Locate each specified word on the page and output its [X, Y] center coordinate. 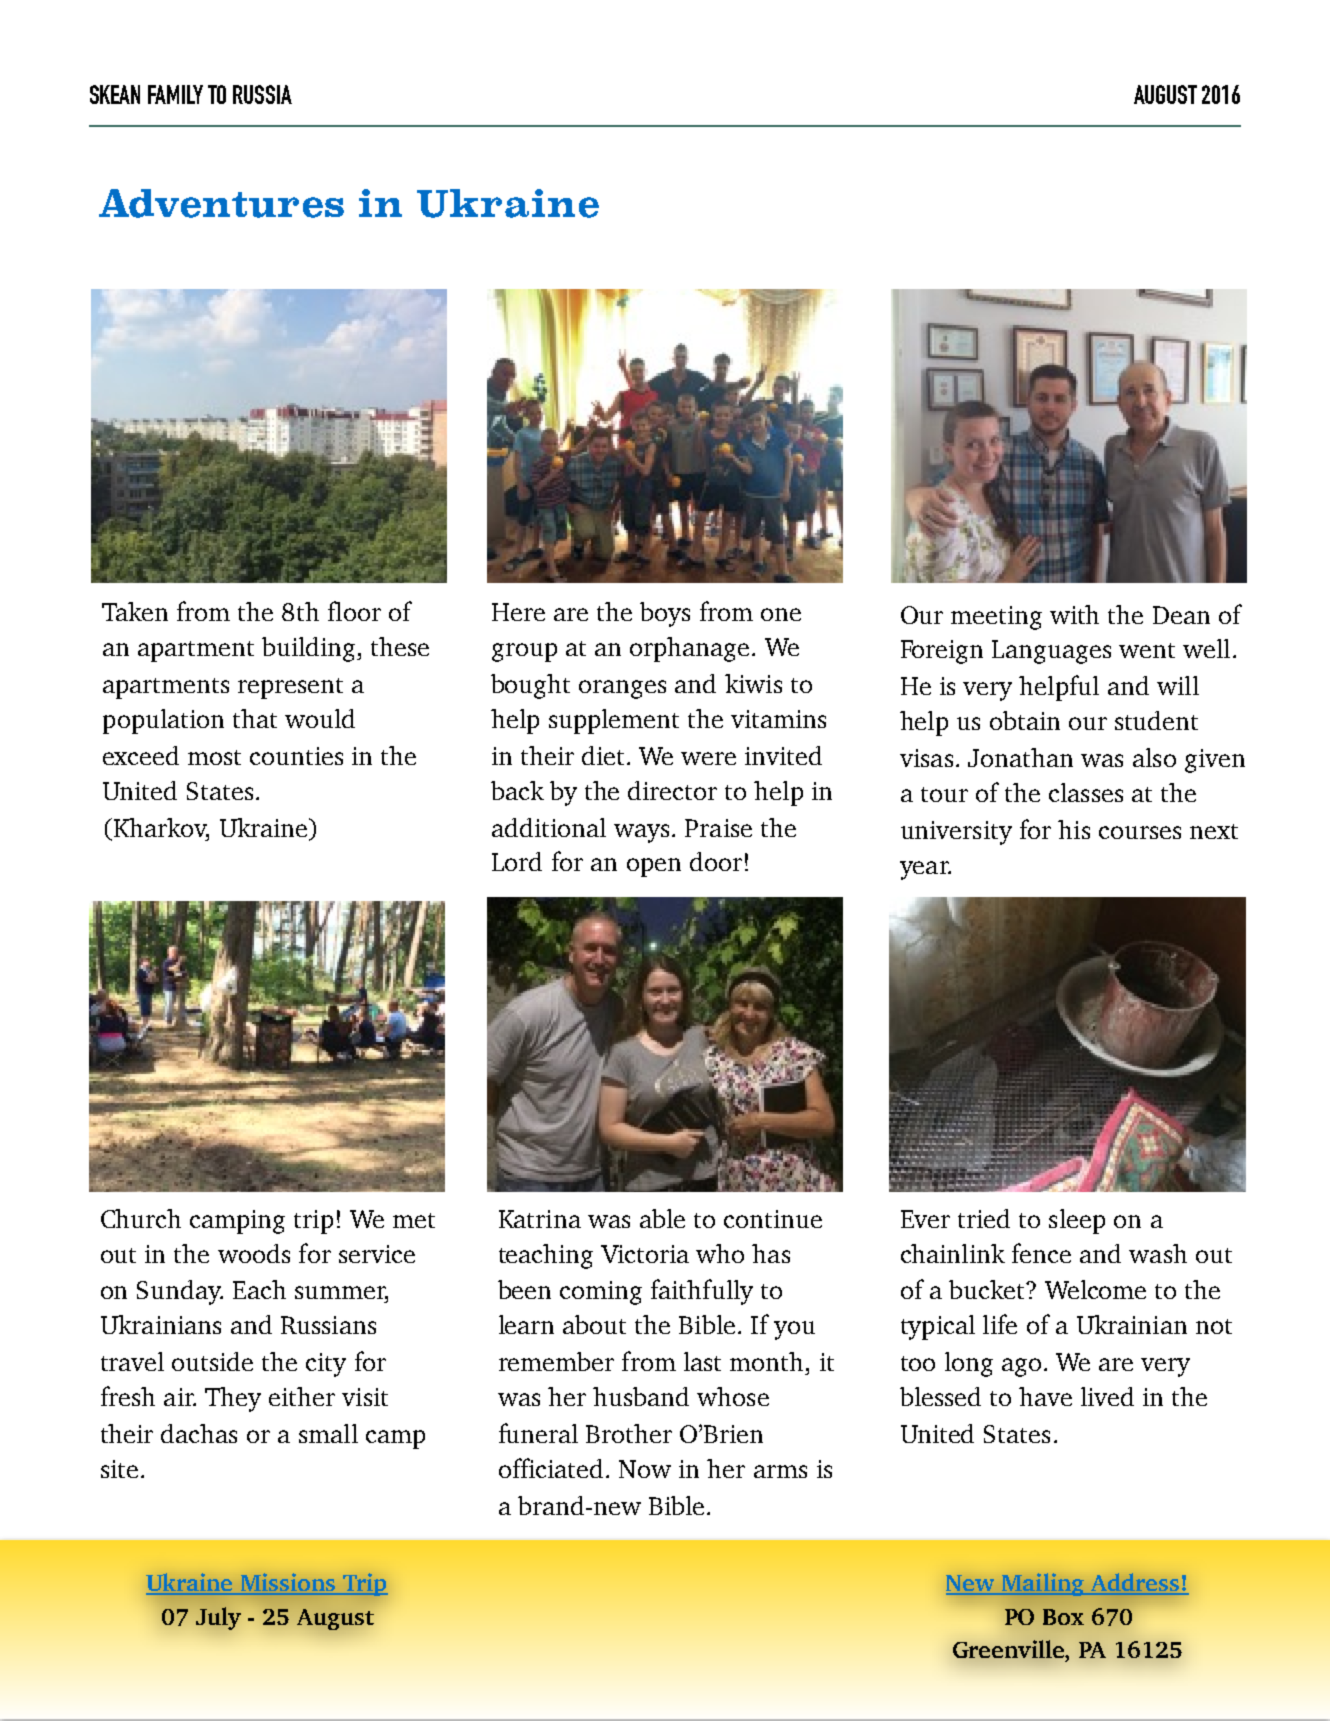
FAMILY [175, 94]
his [1074, 829]
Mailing [1043, 1584]
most [214, 757]
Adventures [221, 203]
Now [645, 1469]
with [1074, 614]
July [218, 1618]
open [654, 867]
